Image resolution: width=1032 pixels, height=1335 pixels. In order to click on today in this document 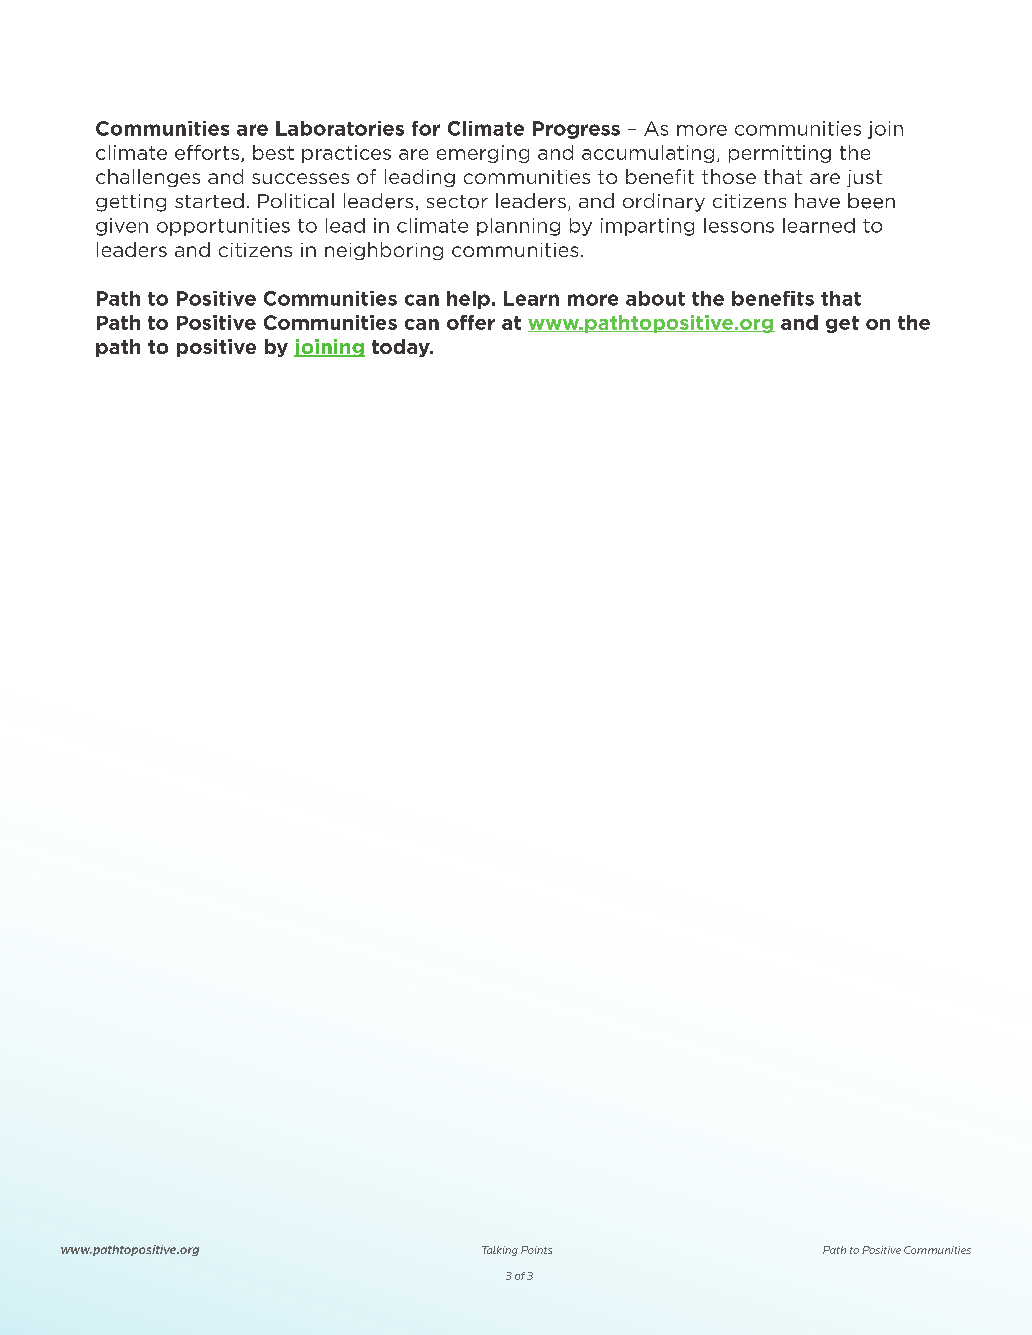, I will do `click(402, 348)`.
